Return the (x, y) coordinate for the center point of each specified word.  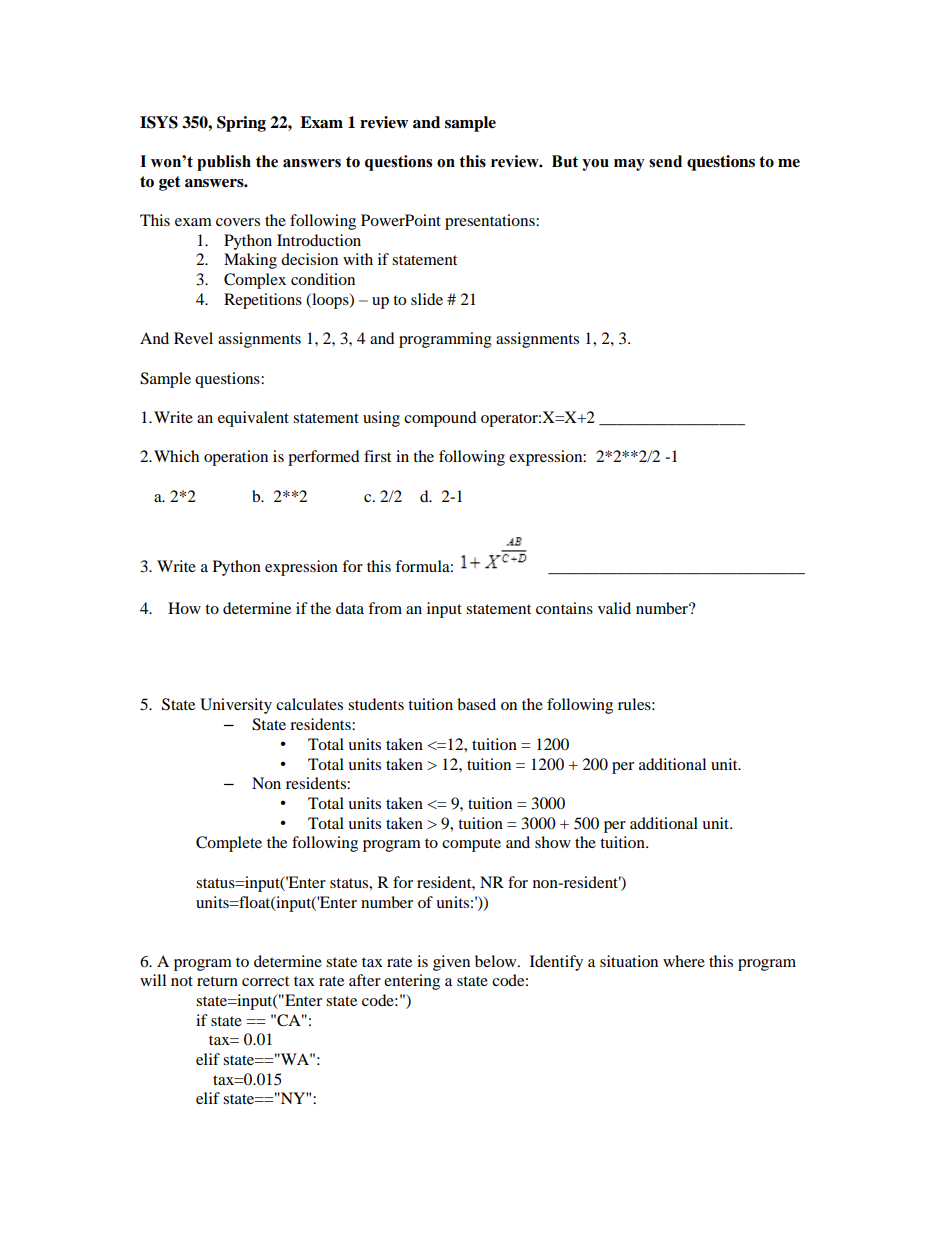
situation (629, 961)
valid (614, 608)
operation (236, 458)
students (376, 704)
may (629, 165)
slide (427, 299)
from (385, 608)
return (217, 981)
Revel (193, 338)
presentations (491, 222)
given (451, 963)
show (553, 842)
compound (440, 419)
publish (224, 163)
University (236, 706)
